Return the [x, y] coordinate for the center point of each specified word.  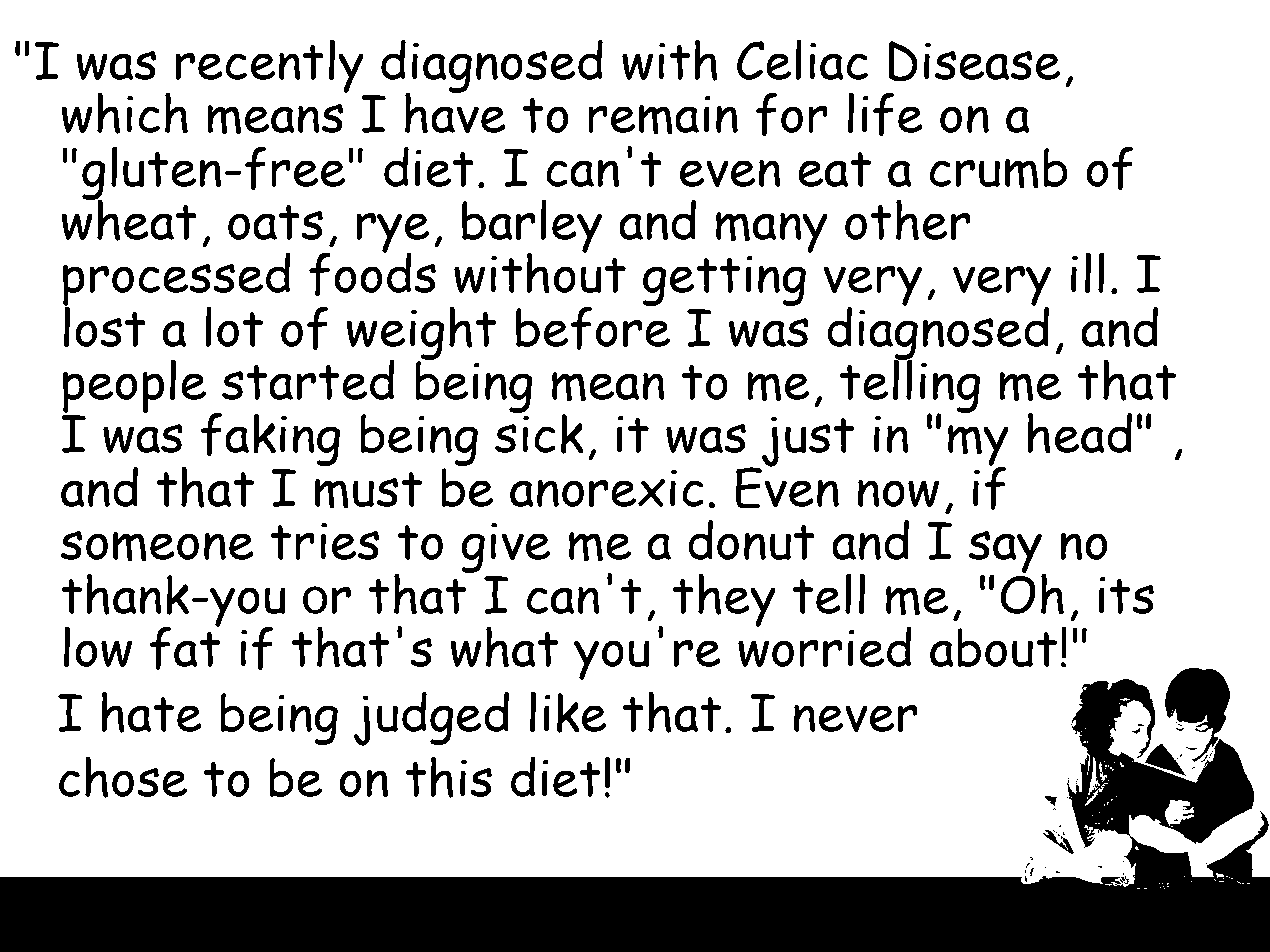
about [993, 647]
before [593, 327]
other [908, 220]
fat [185, 647]
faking [270, 439]
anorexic [607, 488]
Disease [974, 61]
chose [123, 777]
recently [270, 66]
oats [275, 222]
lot [234, 326]
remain [663, 115]
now [898, 493]
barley [532, 227]
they [724, 600]
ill [1087, 272]
